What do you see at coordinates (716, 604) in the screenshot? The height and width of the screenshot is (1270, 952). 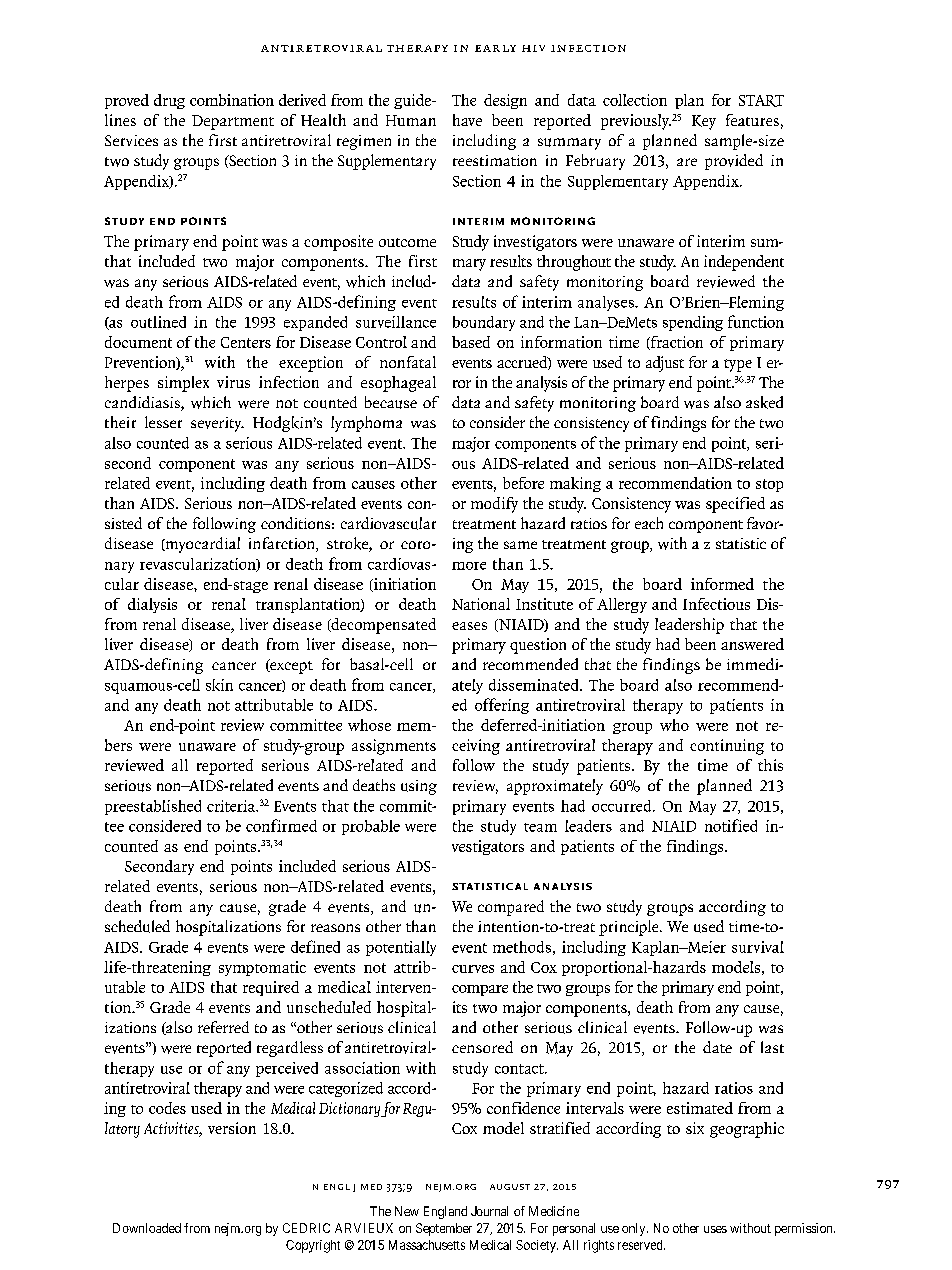 I see `Infectious` at bounding box center [716, 604].
